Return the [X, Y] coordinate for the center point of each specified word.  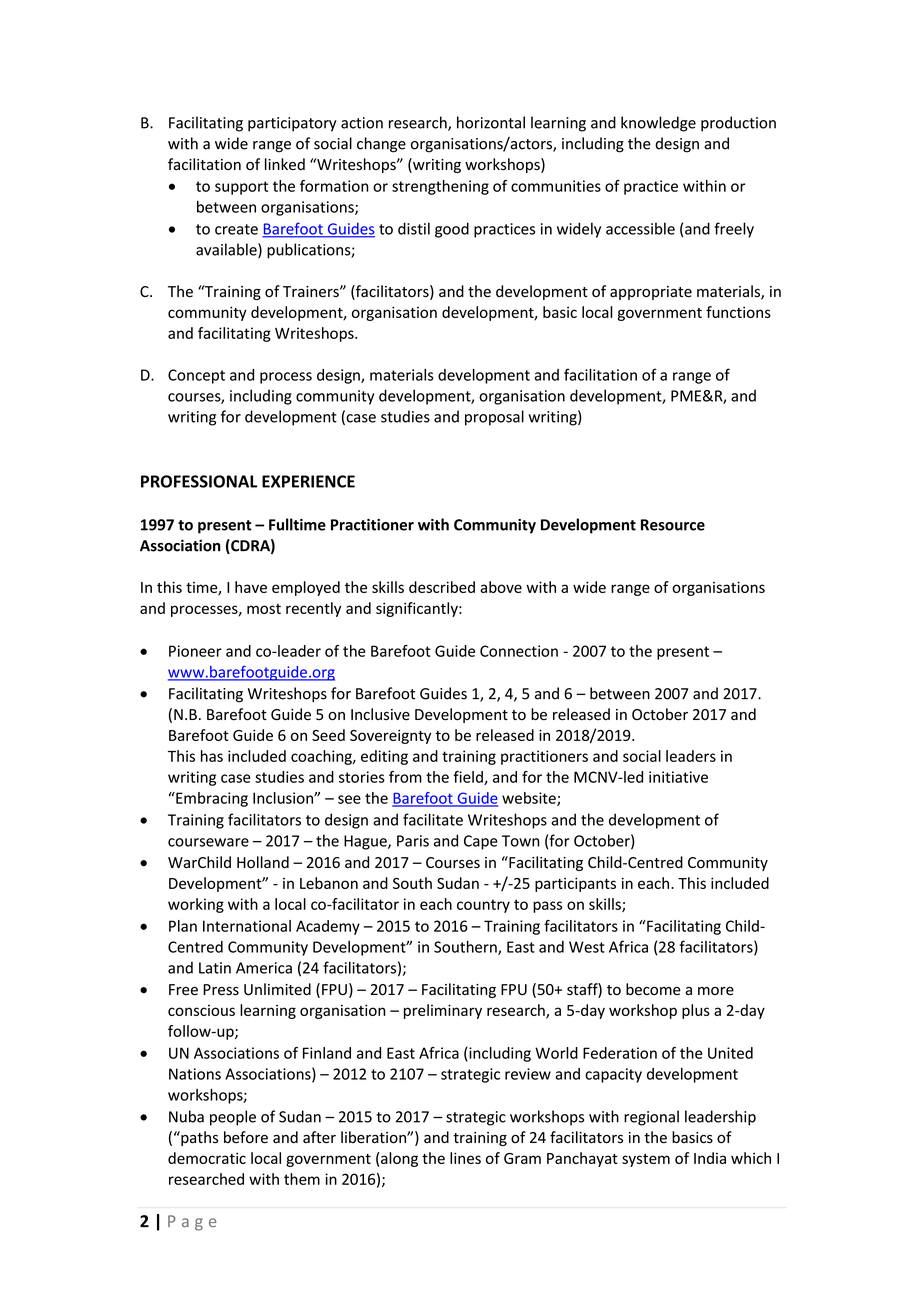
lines [465, 1158]
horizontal [491, 122]
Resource [673, 525]
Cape [481, 842]
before [246, 1137]
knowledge [658, 124]
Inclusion [284, 798]
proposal [494, 418]
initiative [678, 777]
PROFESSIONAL [199, 481]
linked [285, 164]
